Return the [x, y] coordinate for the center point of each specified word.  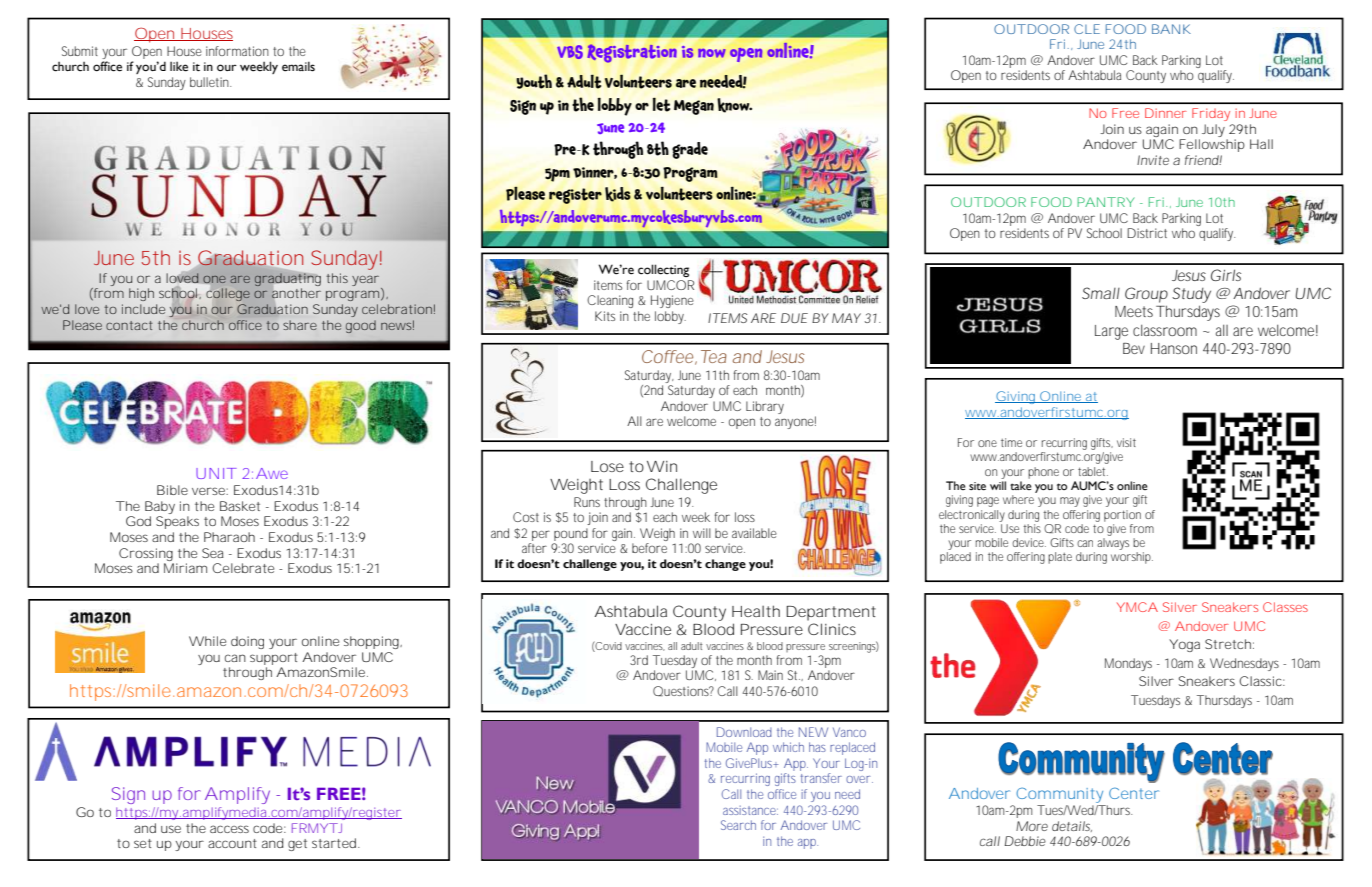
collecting [663, 270]
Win [662, 466]
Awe [272, 473]
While [207, 641]
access [229, 829]
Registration [632, 53]
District [1147, 233]
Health [756, 611]
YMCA [1137, 607]
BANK [1171, 29]
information [237, 51]
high [141, 294]
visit [1126, 442]
